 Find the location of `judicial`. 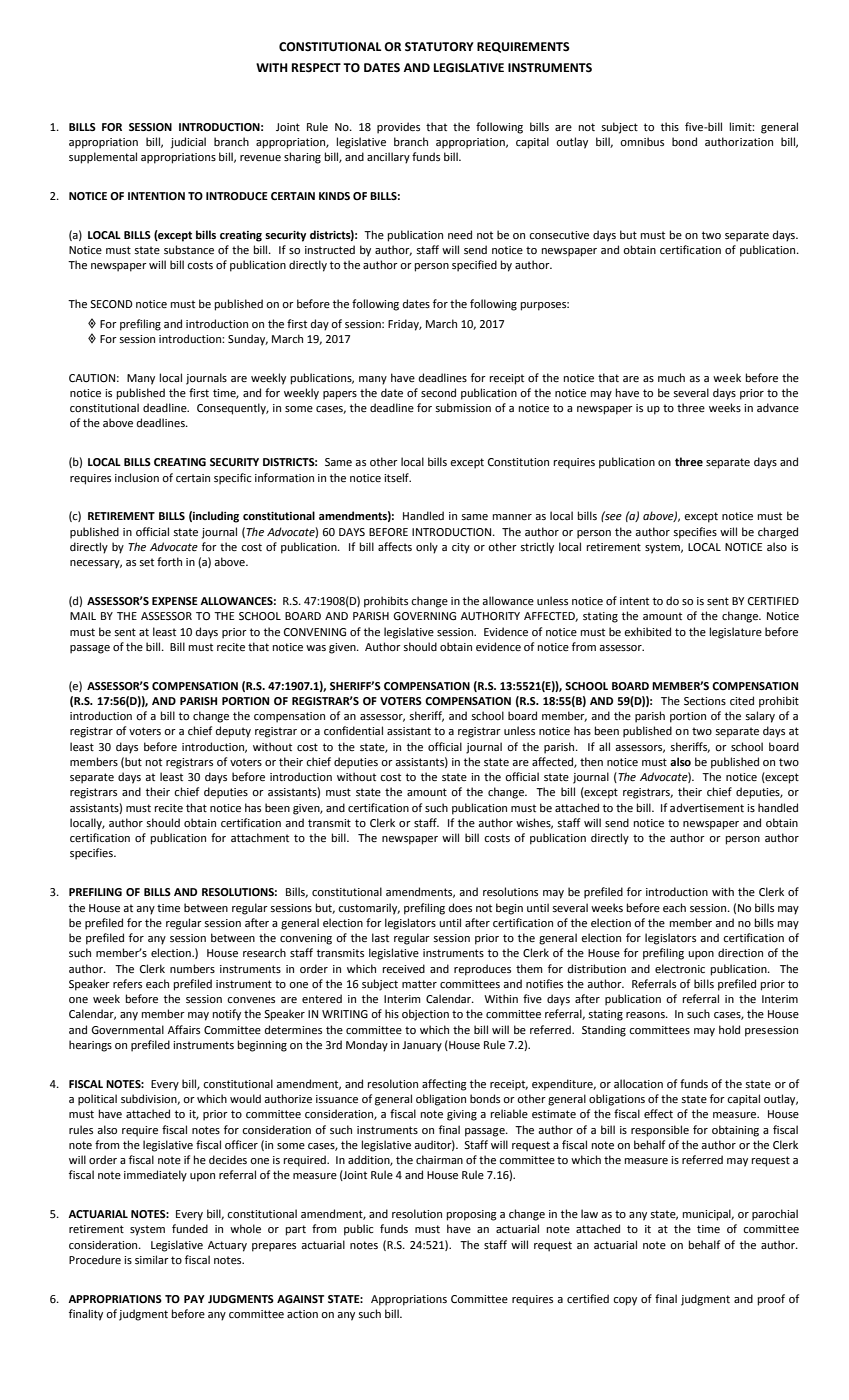

judicial is located at coordinates (188, 143).
